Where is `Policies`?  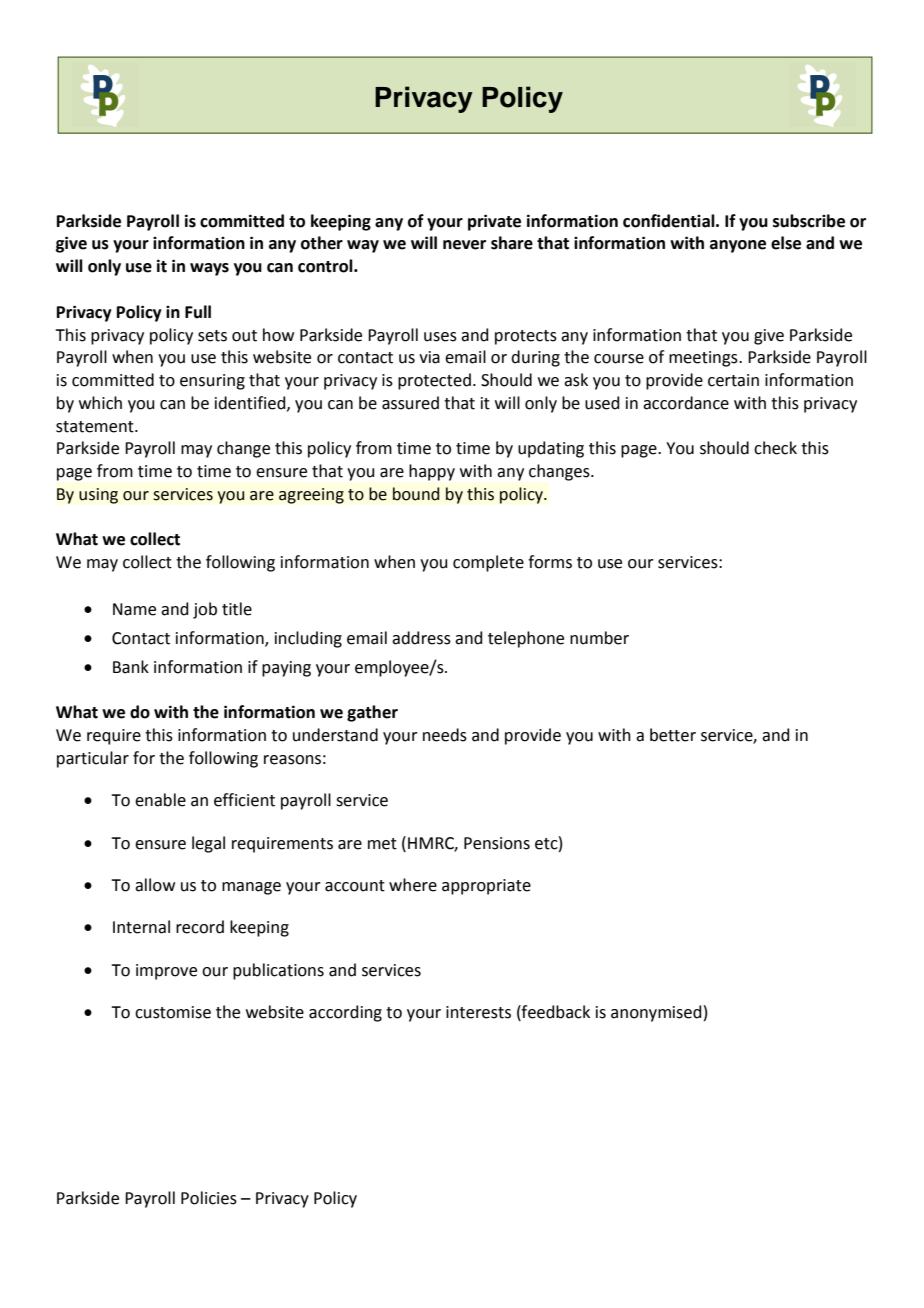
Policies is located at coordinates (209, 1198).
